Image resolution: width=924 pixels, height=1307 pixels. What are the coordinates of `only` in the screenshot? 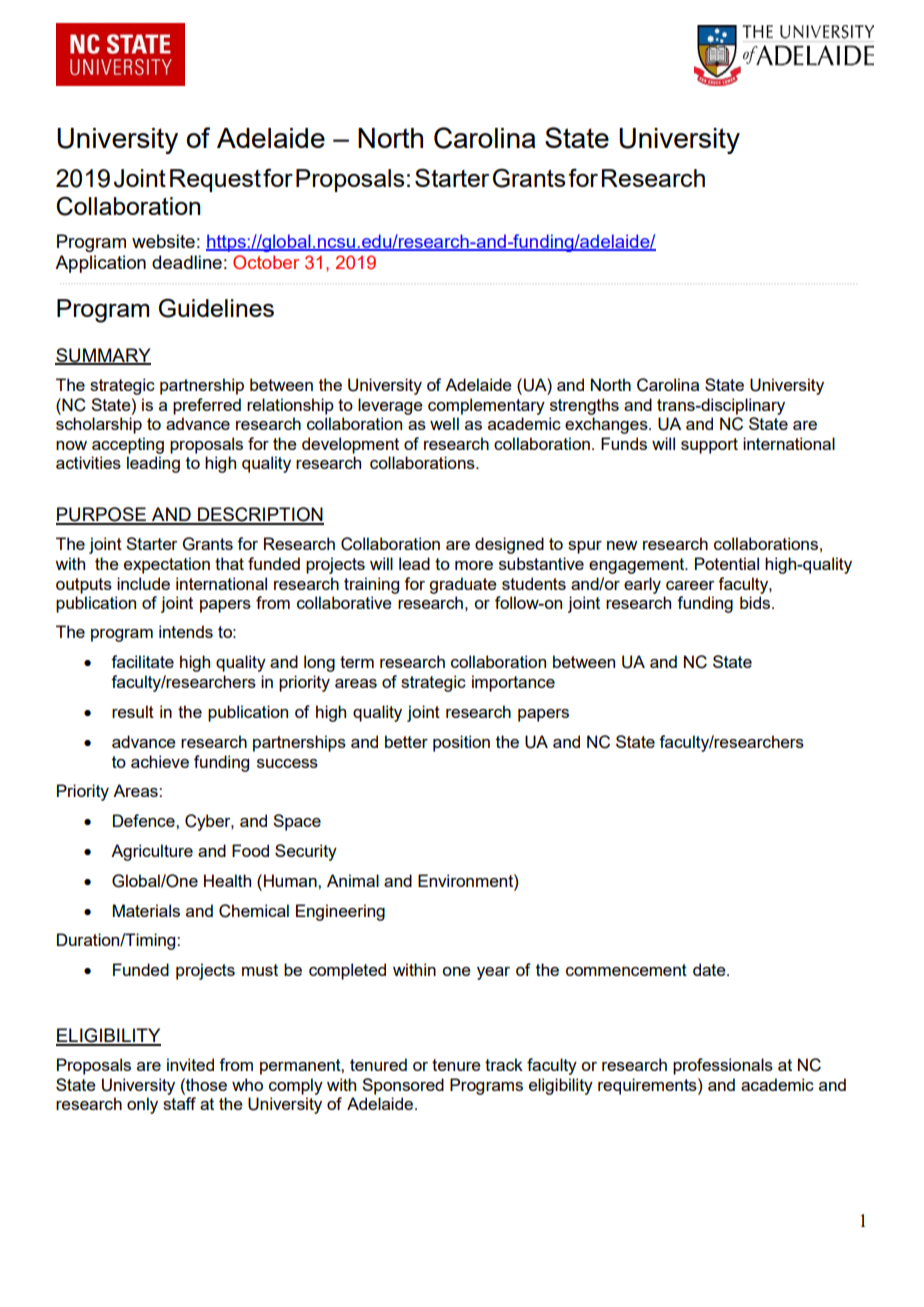 It's located at (142, 1105).
